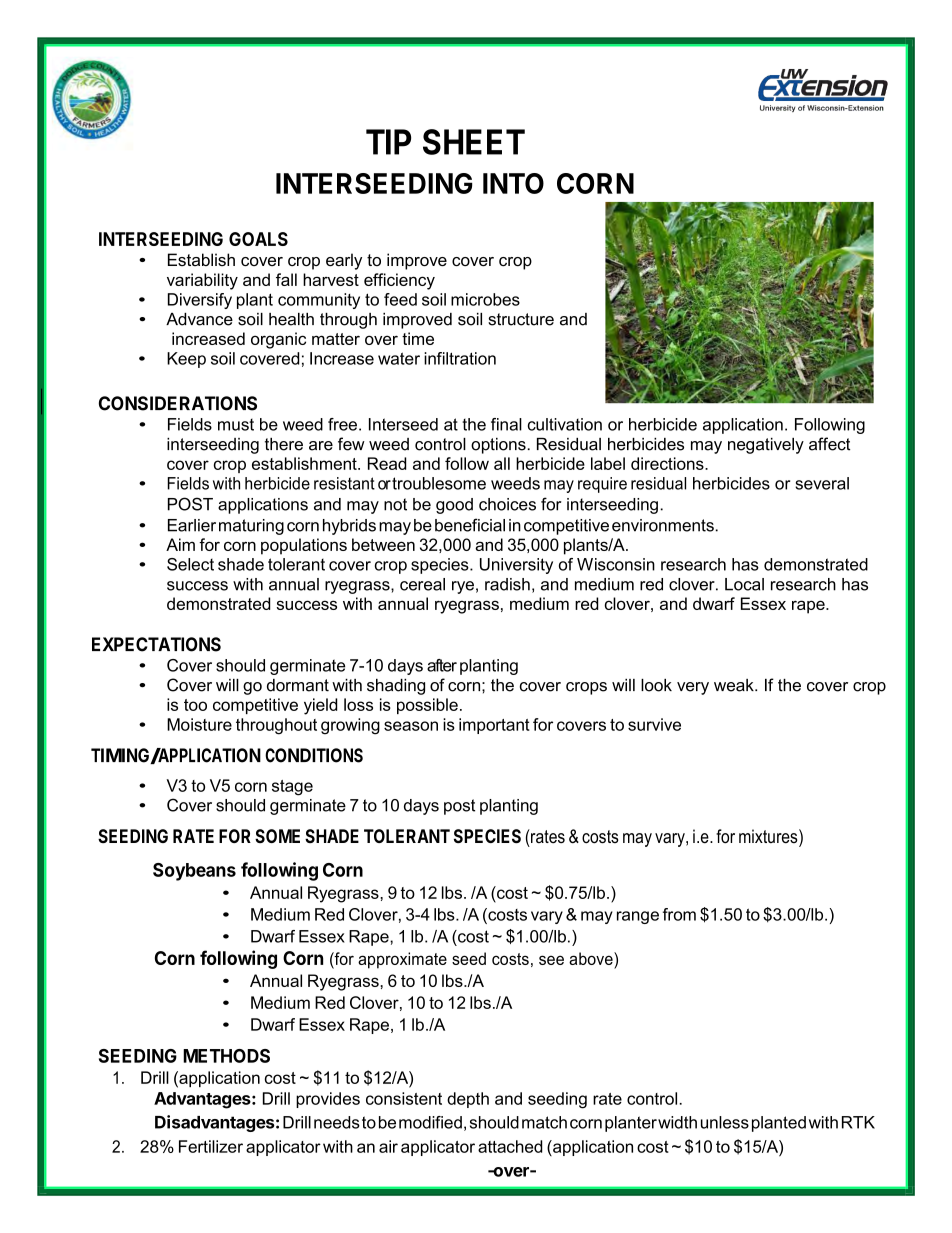 This page has width=952, height=1233. Describe the element at coordinates (156, 644) in the page. I see `EXPECTATIONS` at that location.
